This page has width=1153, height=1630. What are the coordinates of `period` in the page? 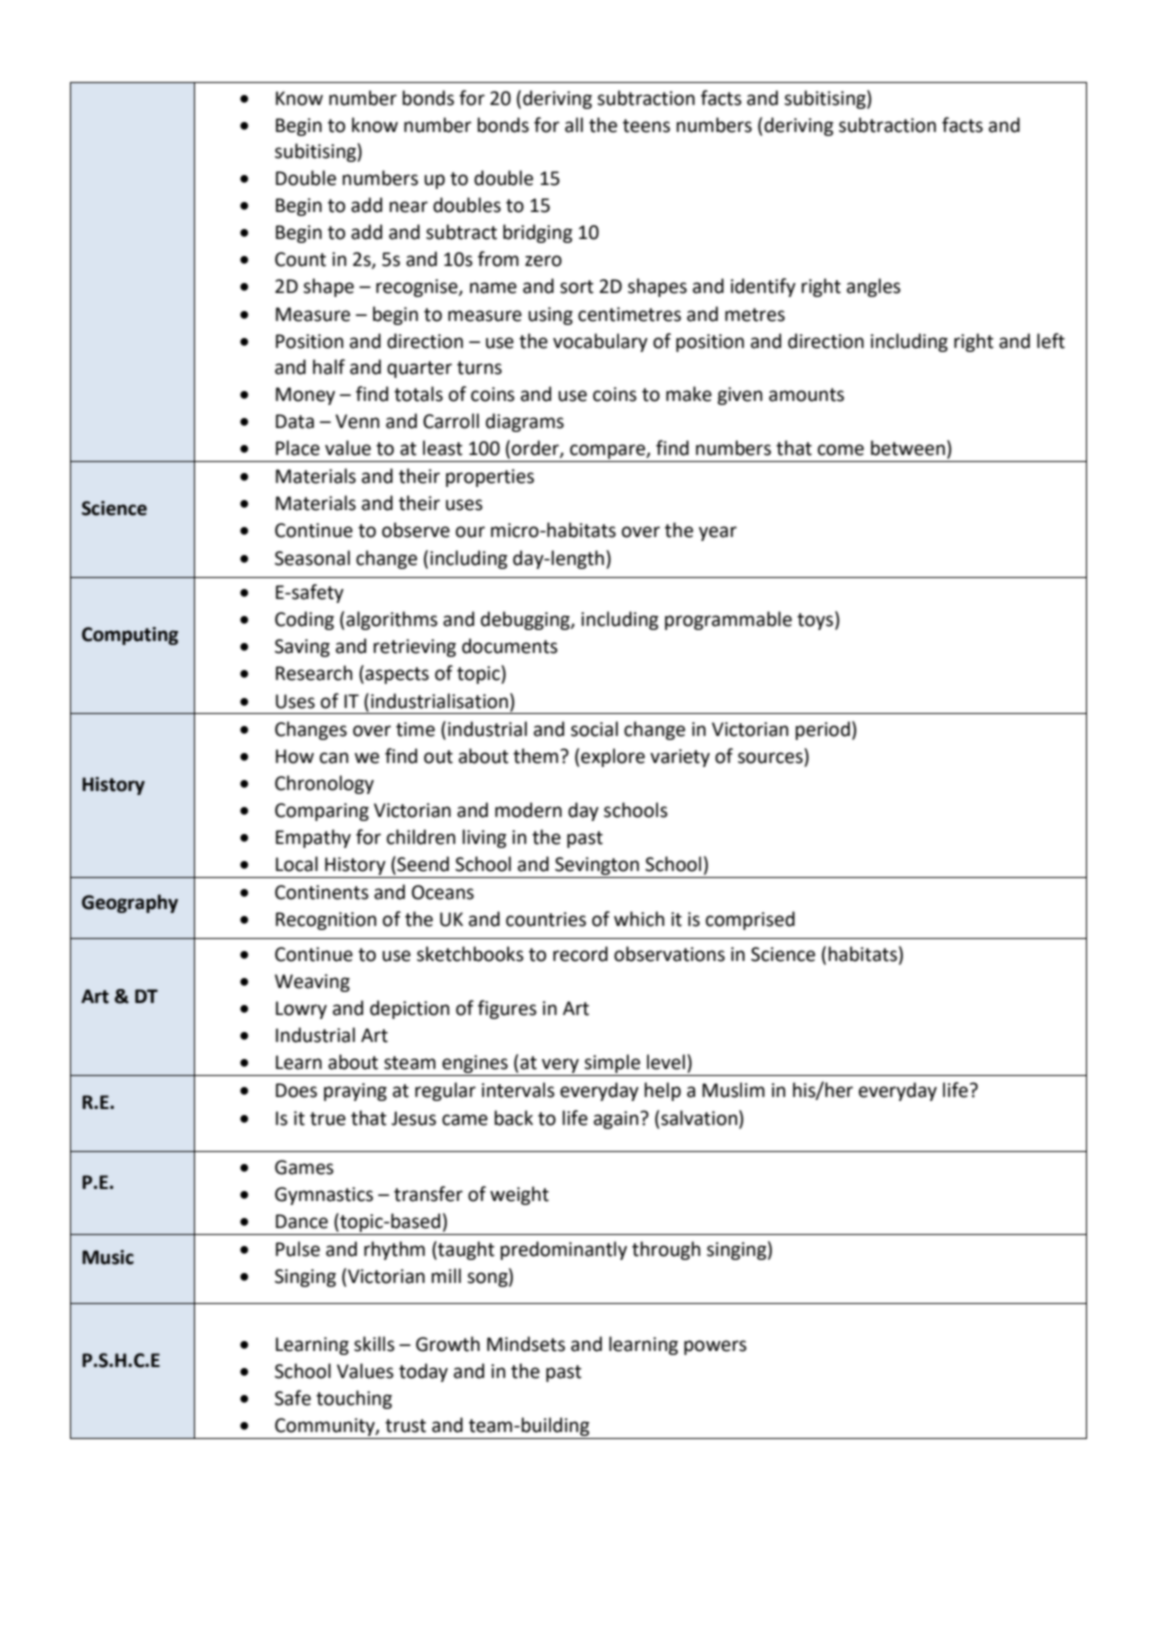 It's located at (822, 730).
